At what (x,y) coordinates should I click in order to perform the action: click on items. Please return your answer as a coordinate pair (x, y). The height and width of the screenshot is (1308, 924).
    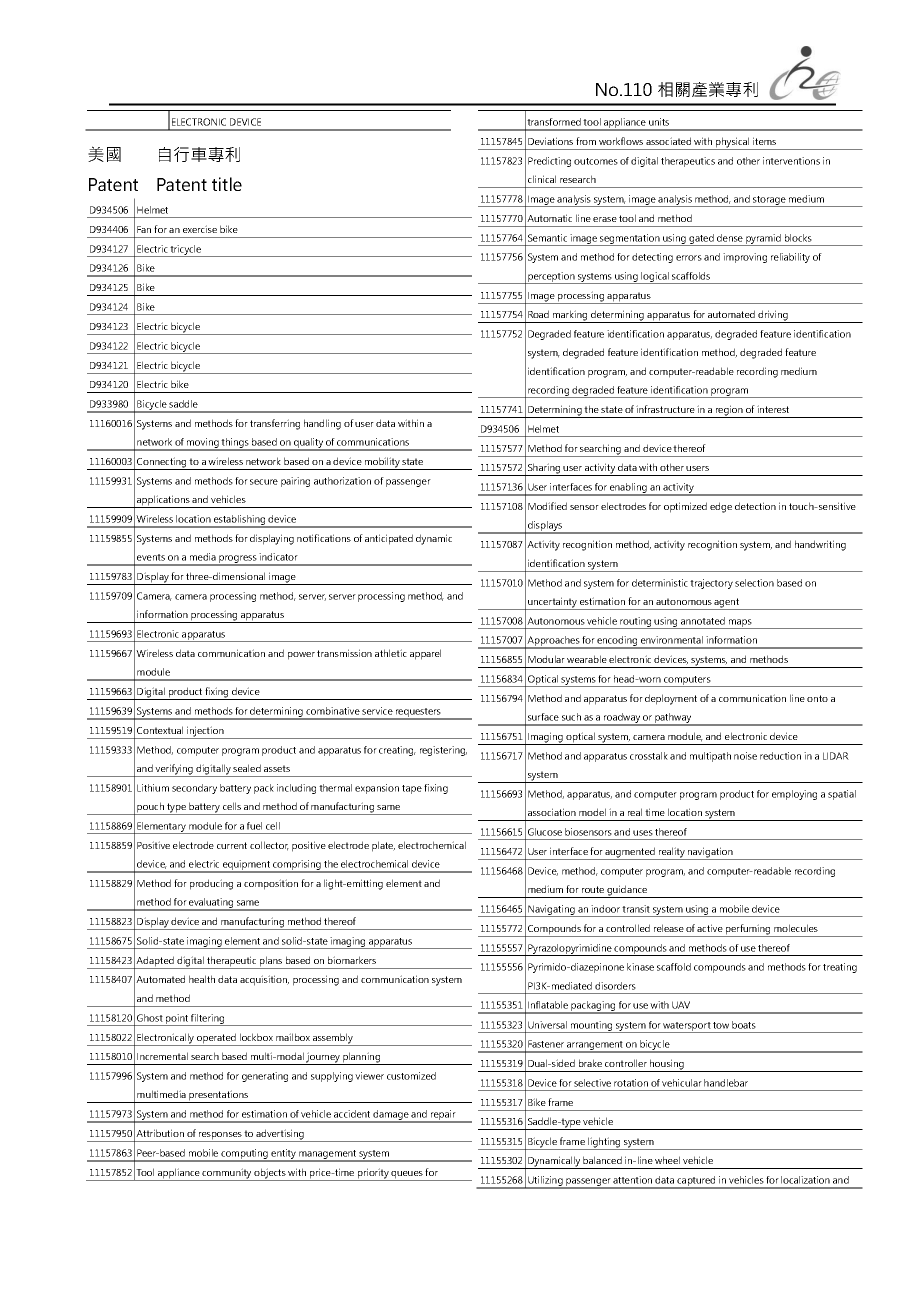
    Looking at the image, I should click on (764, 141).
